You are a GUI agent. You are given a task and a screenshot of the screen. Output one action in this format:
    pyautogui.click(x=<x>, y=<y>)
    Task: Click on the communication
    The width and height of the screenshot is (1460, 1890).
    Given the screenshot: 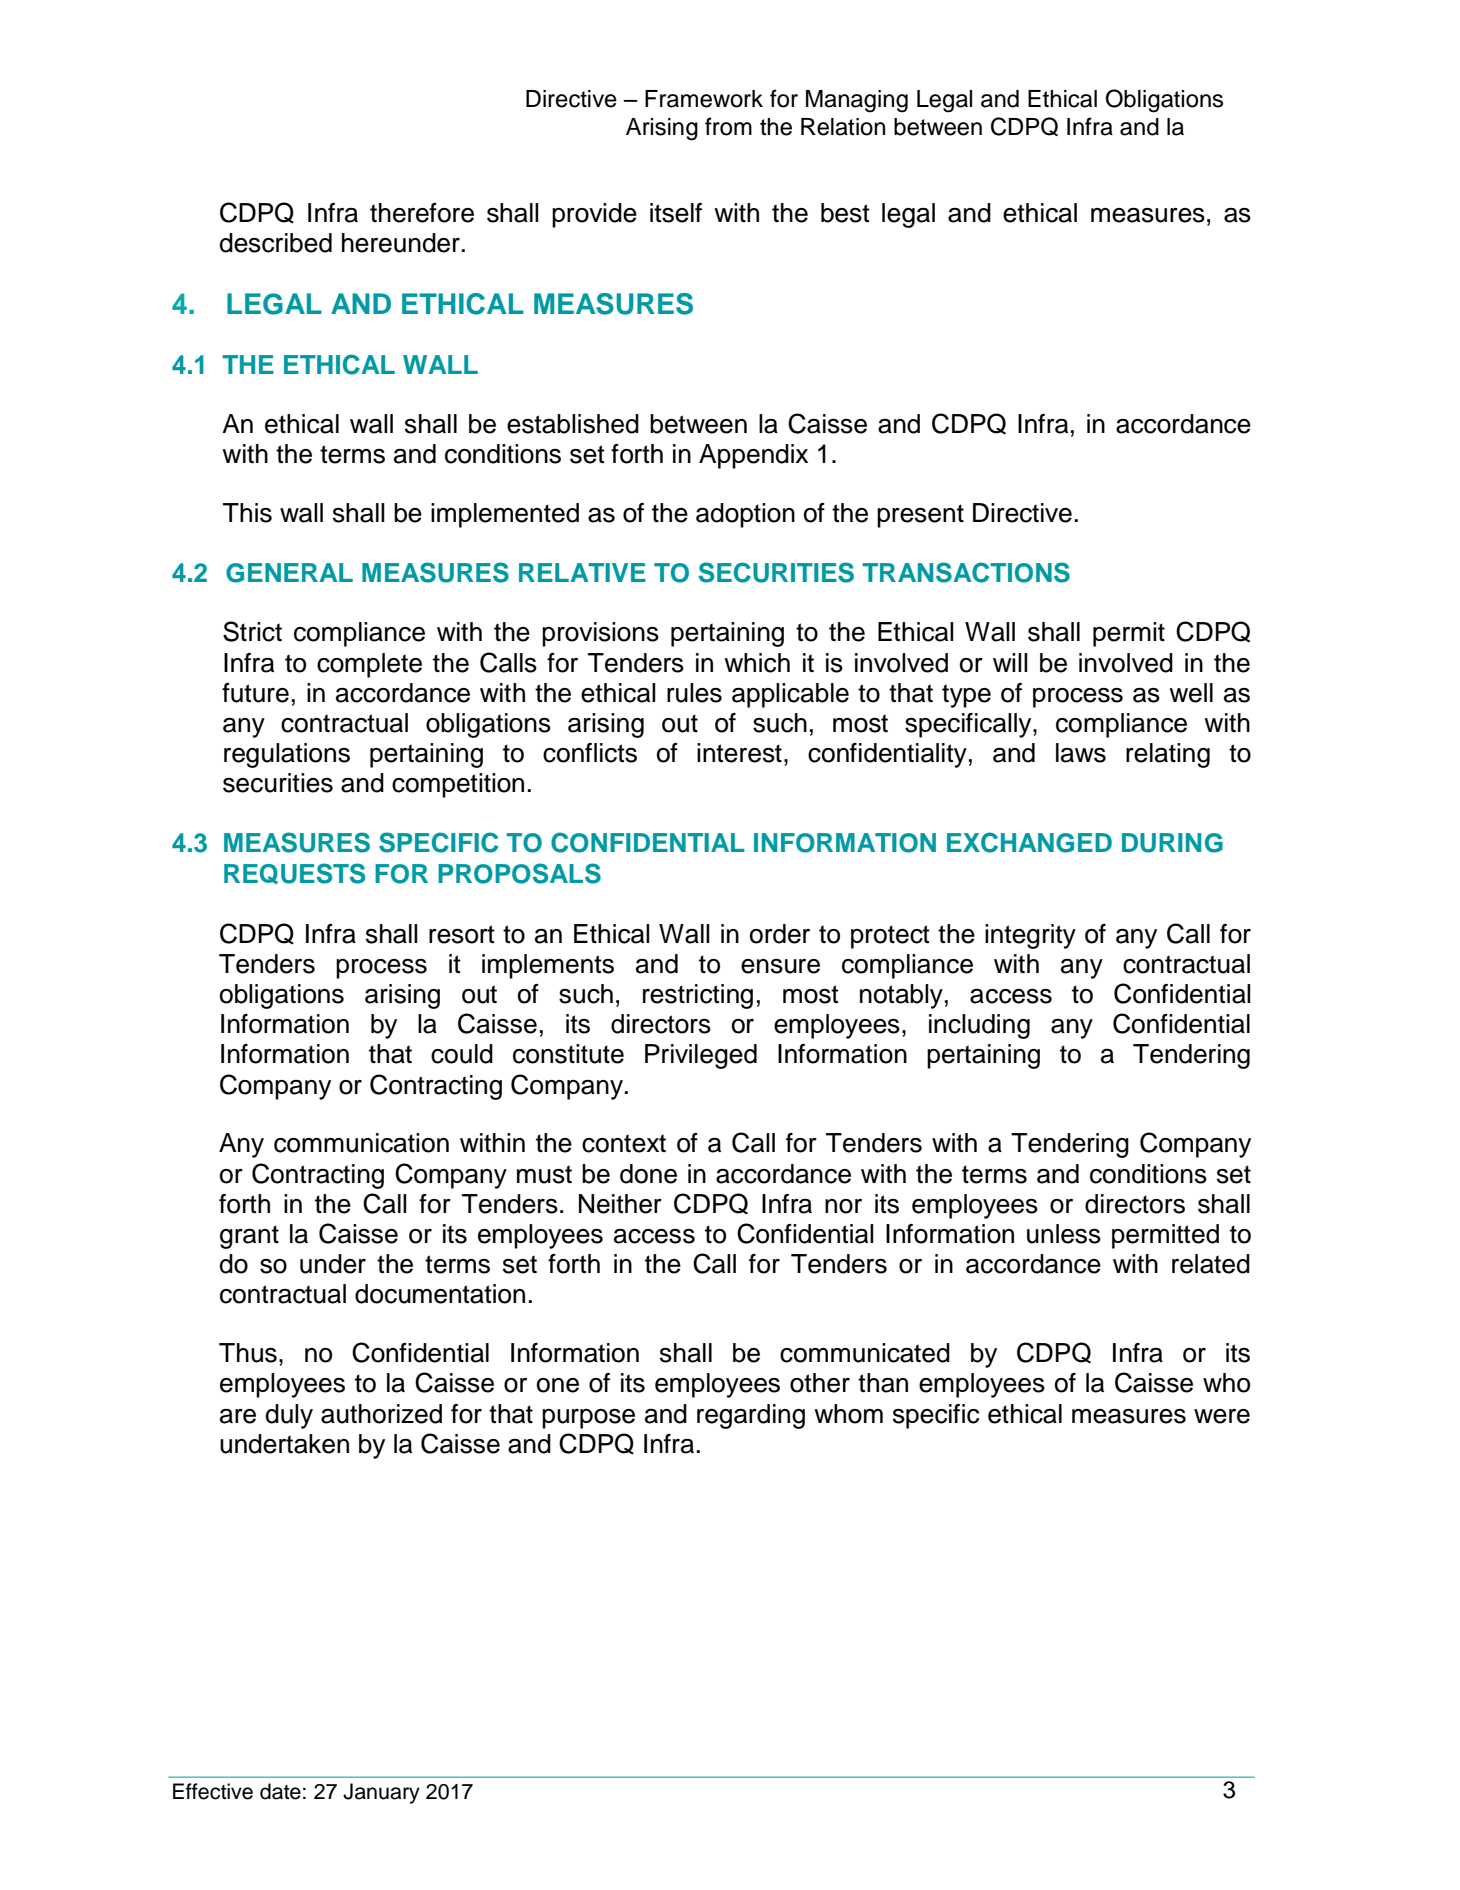 What is the action you would take?
    pyautogui.click(x=361, y=1143)
